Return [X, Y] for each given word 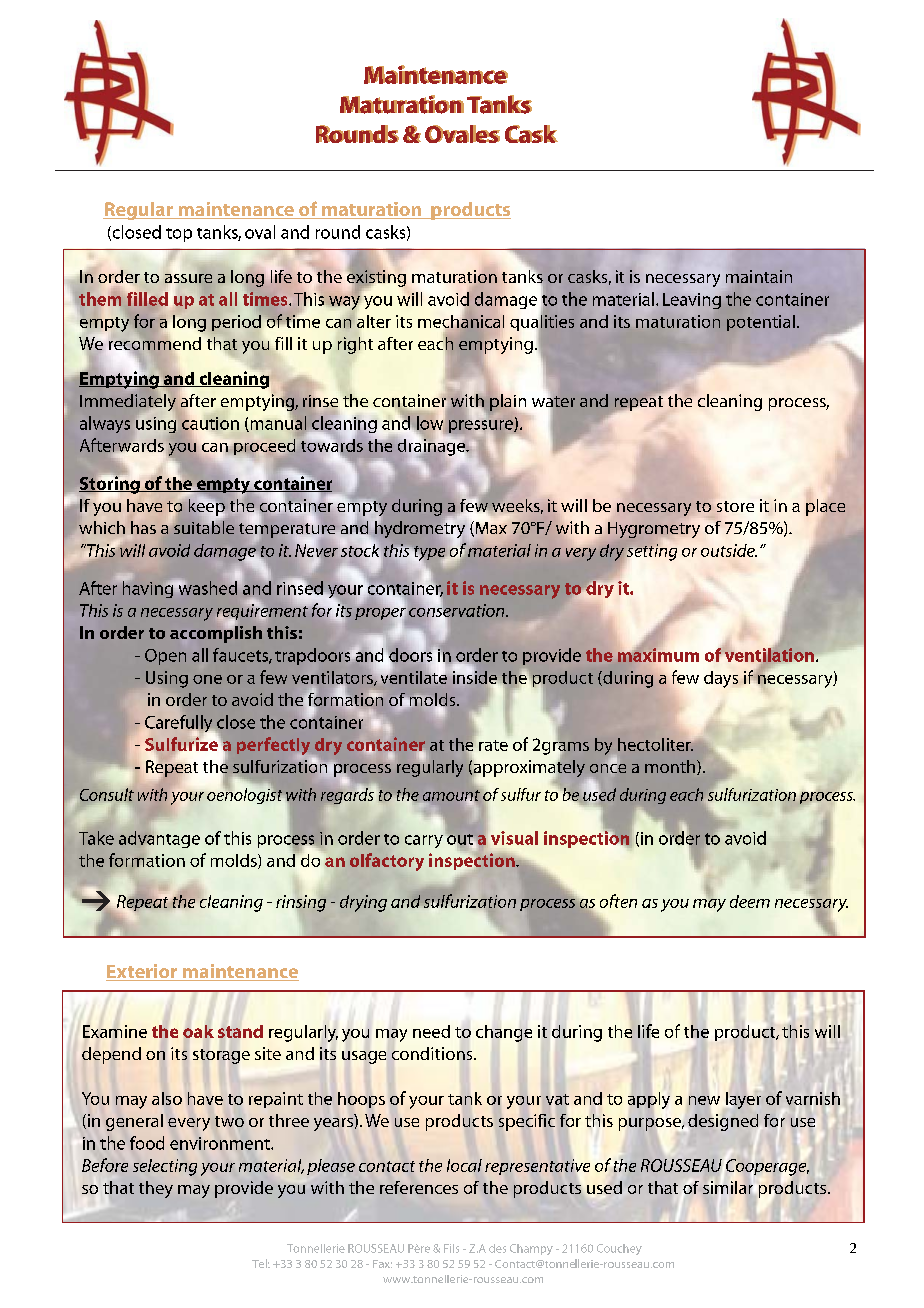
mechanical [461, 322]
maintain [759, 276]
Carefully [180, 725]
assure [188, 278]
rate [493, 745]
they [156, 1189]
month [671, 767]
